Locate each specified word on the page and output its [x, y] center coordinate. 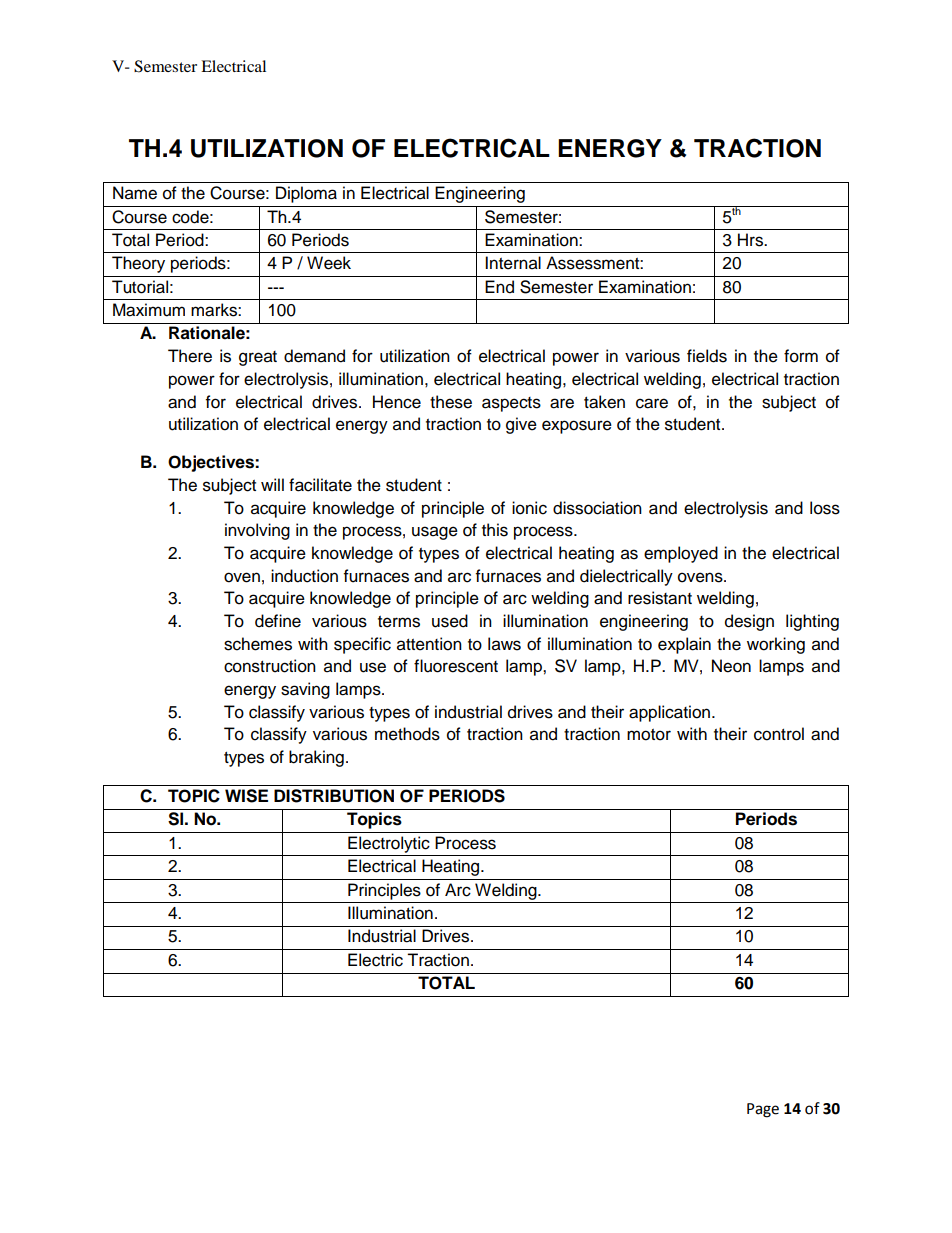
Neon [731, 666]
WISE [246, 796]
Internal [513, 263]
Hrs [751, 240]
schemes [258, 644]
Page [763, 1110]
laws [504, 644]
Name [135, 193]
